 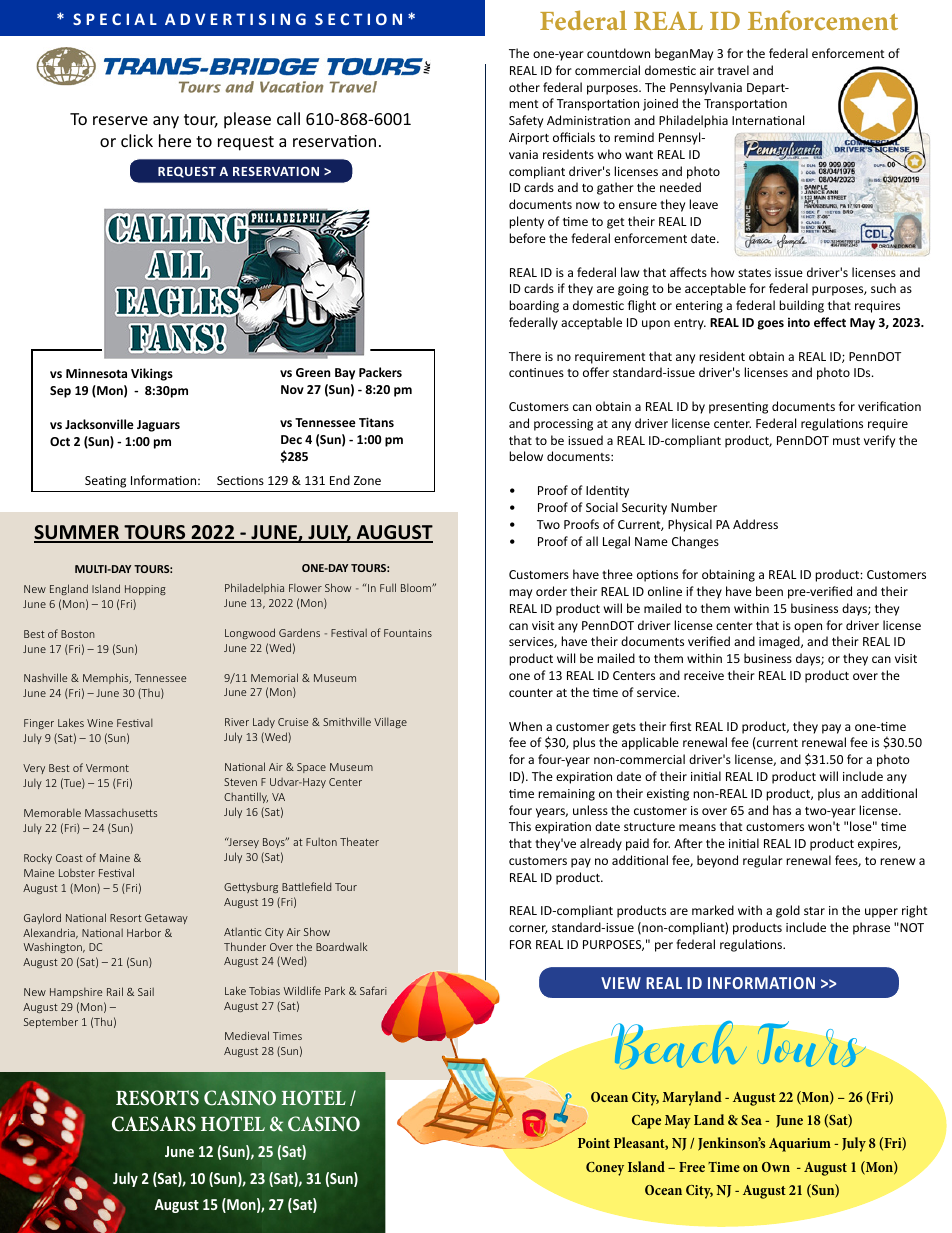 What do you see at coordinates (524, 87) in the image?
I see `other` at bounding box center [524, 87].
